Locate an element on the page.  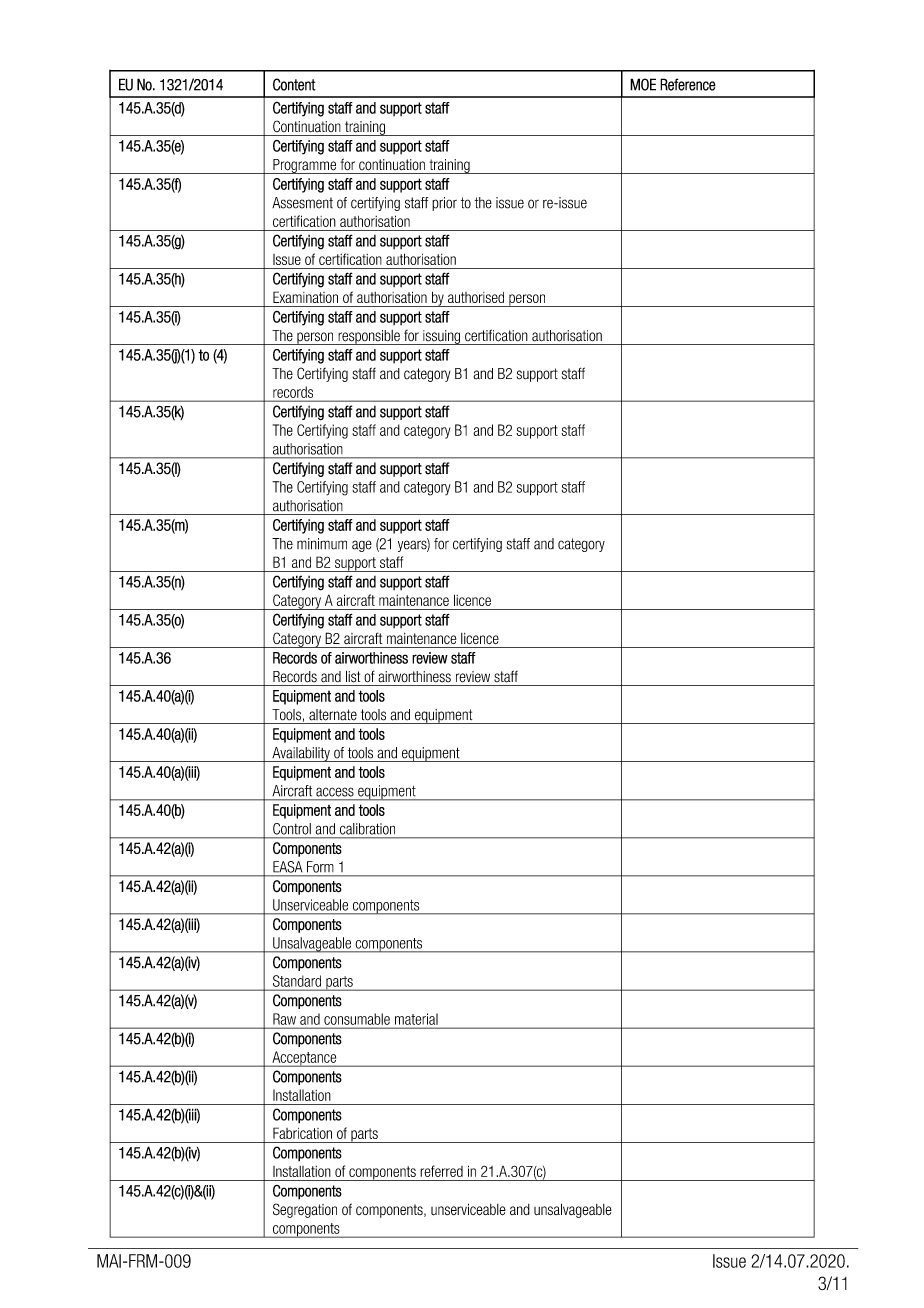
Form is located at coordinates (320, 867).
